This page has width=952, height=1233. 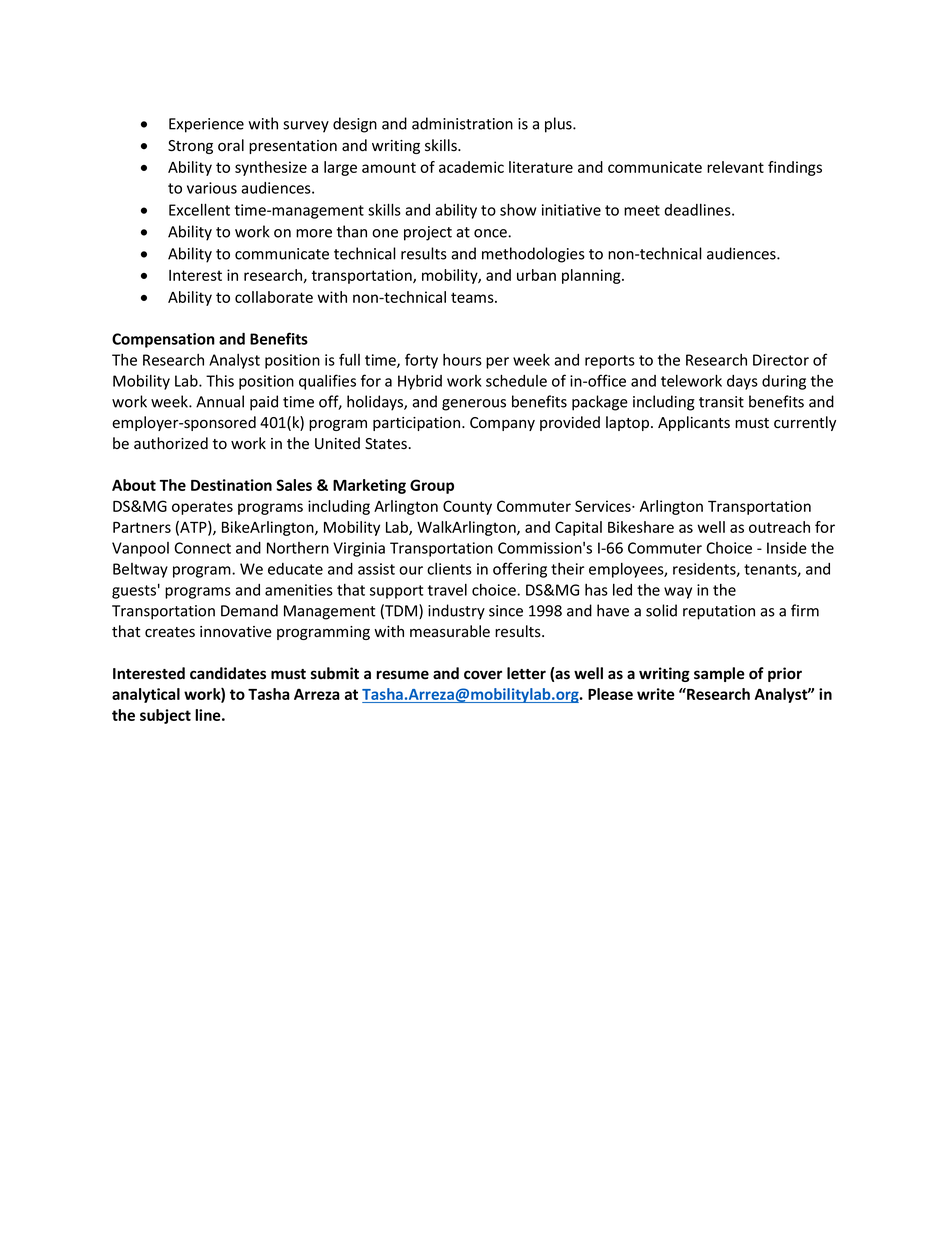 What do you see at coordinates (694, 423) in the page?
I see `Applicants` at bounding box center [694, 423].
